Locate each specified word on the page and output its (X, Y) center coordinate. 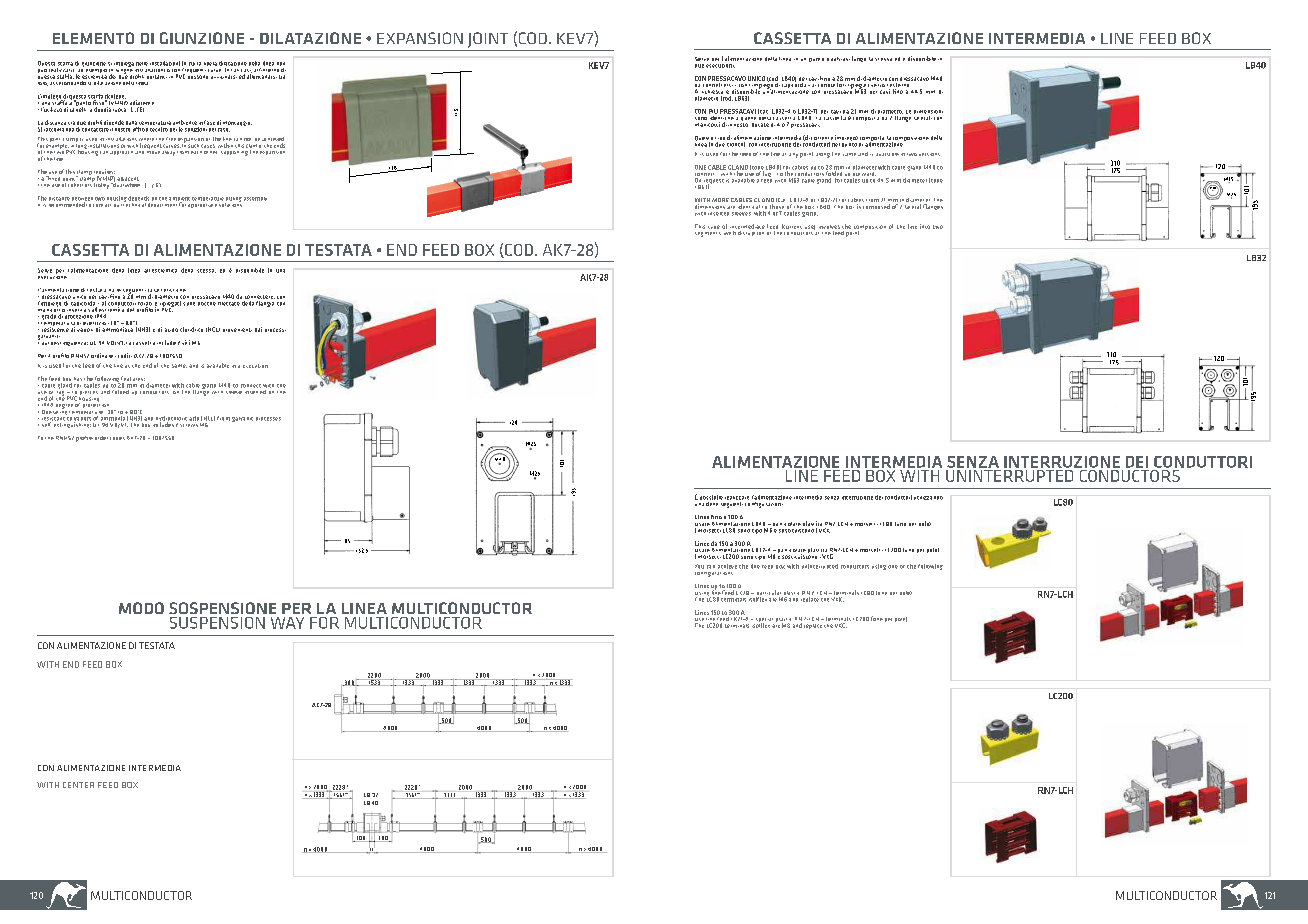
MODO (141, 608)
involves (829, 227)
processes (268, 419)
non (281, 64)
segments (708, 234)
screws (189, 425)
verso (878, 85)
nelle (142, 64)
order (101, 438)
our (118, 205)
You (699, 566)
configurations (714, 572)
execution (255, 366)
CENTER (78, 785)
